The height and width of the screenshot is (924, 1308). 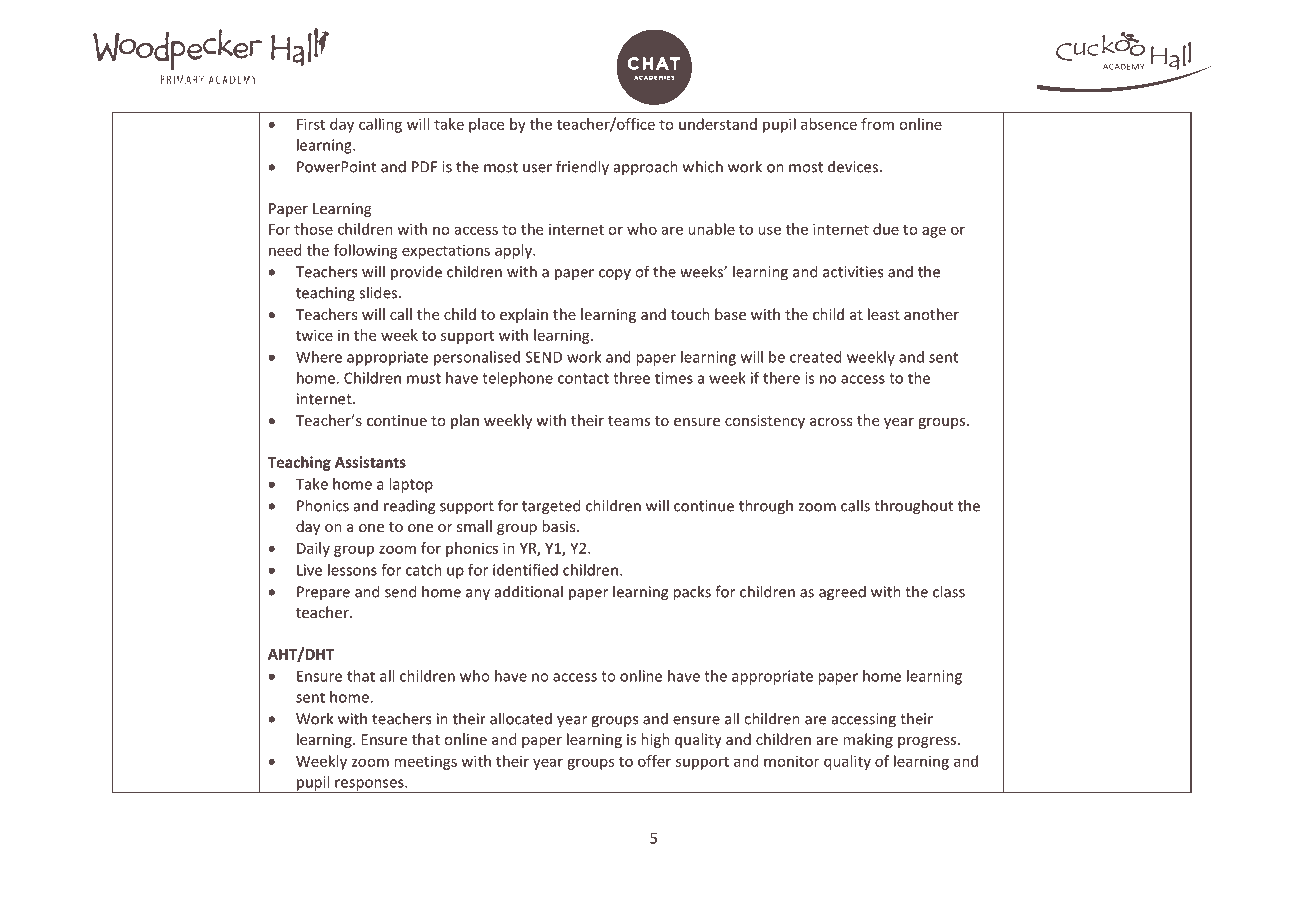 I want to click on teams, so click(x=629, y=421).
